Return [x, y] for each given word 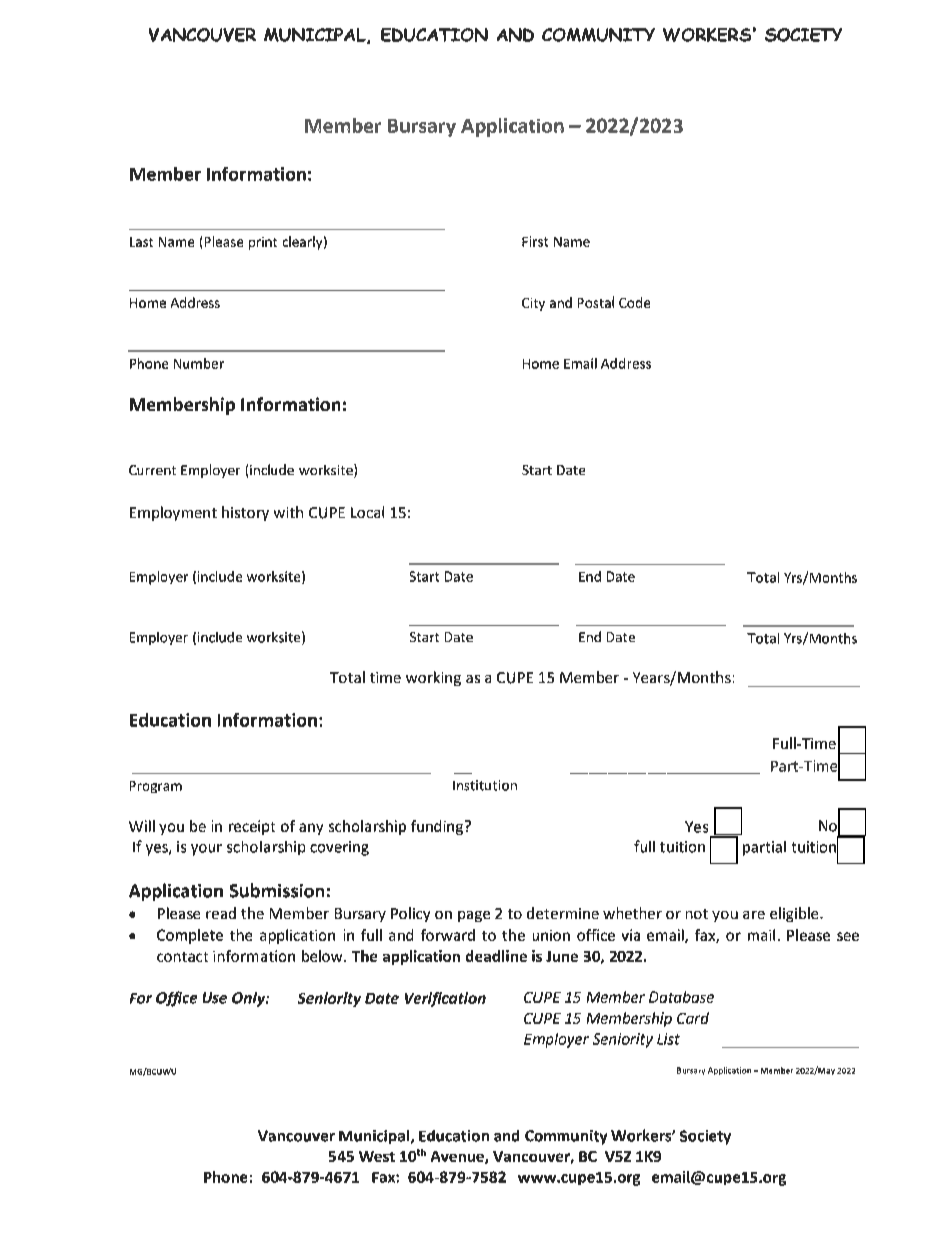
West [377, 1156]
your [206, 850]
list [668, 1039]
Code [634, 302]
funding [438, 827]
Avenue [458, 1157]
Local [367, 512]
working [433, 678]
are [754, 915]
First [535, 241]
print [263, 243]
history [245, 513]
